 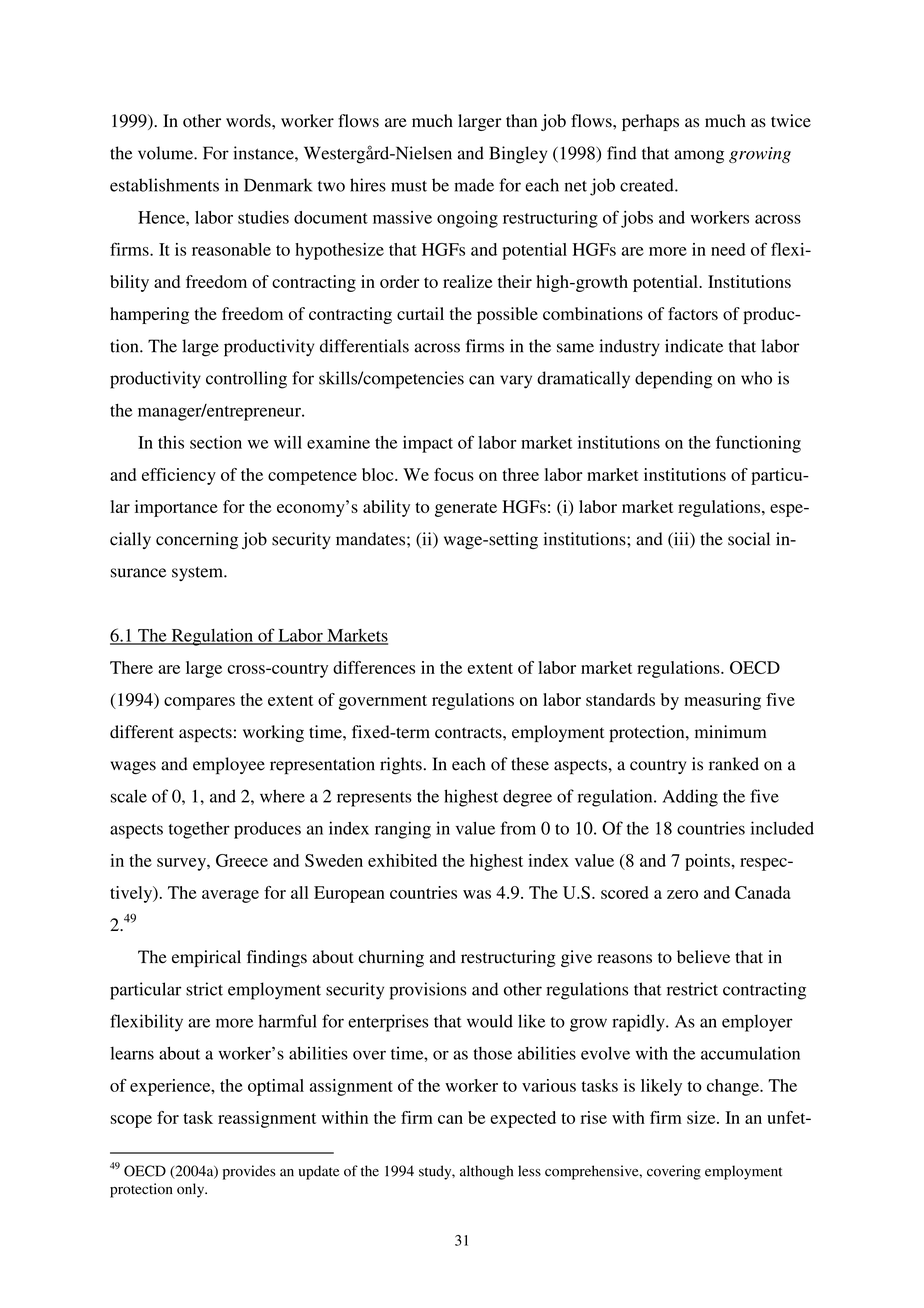 I want to click on made, so click(x=474, y=185).
